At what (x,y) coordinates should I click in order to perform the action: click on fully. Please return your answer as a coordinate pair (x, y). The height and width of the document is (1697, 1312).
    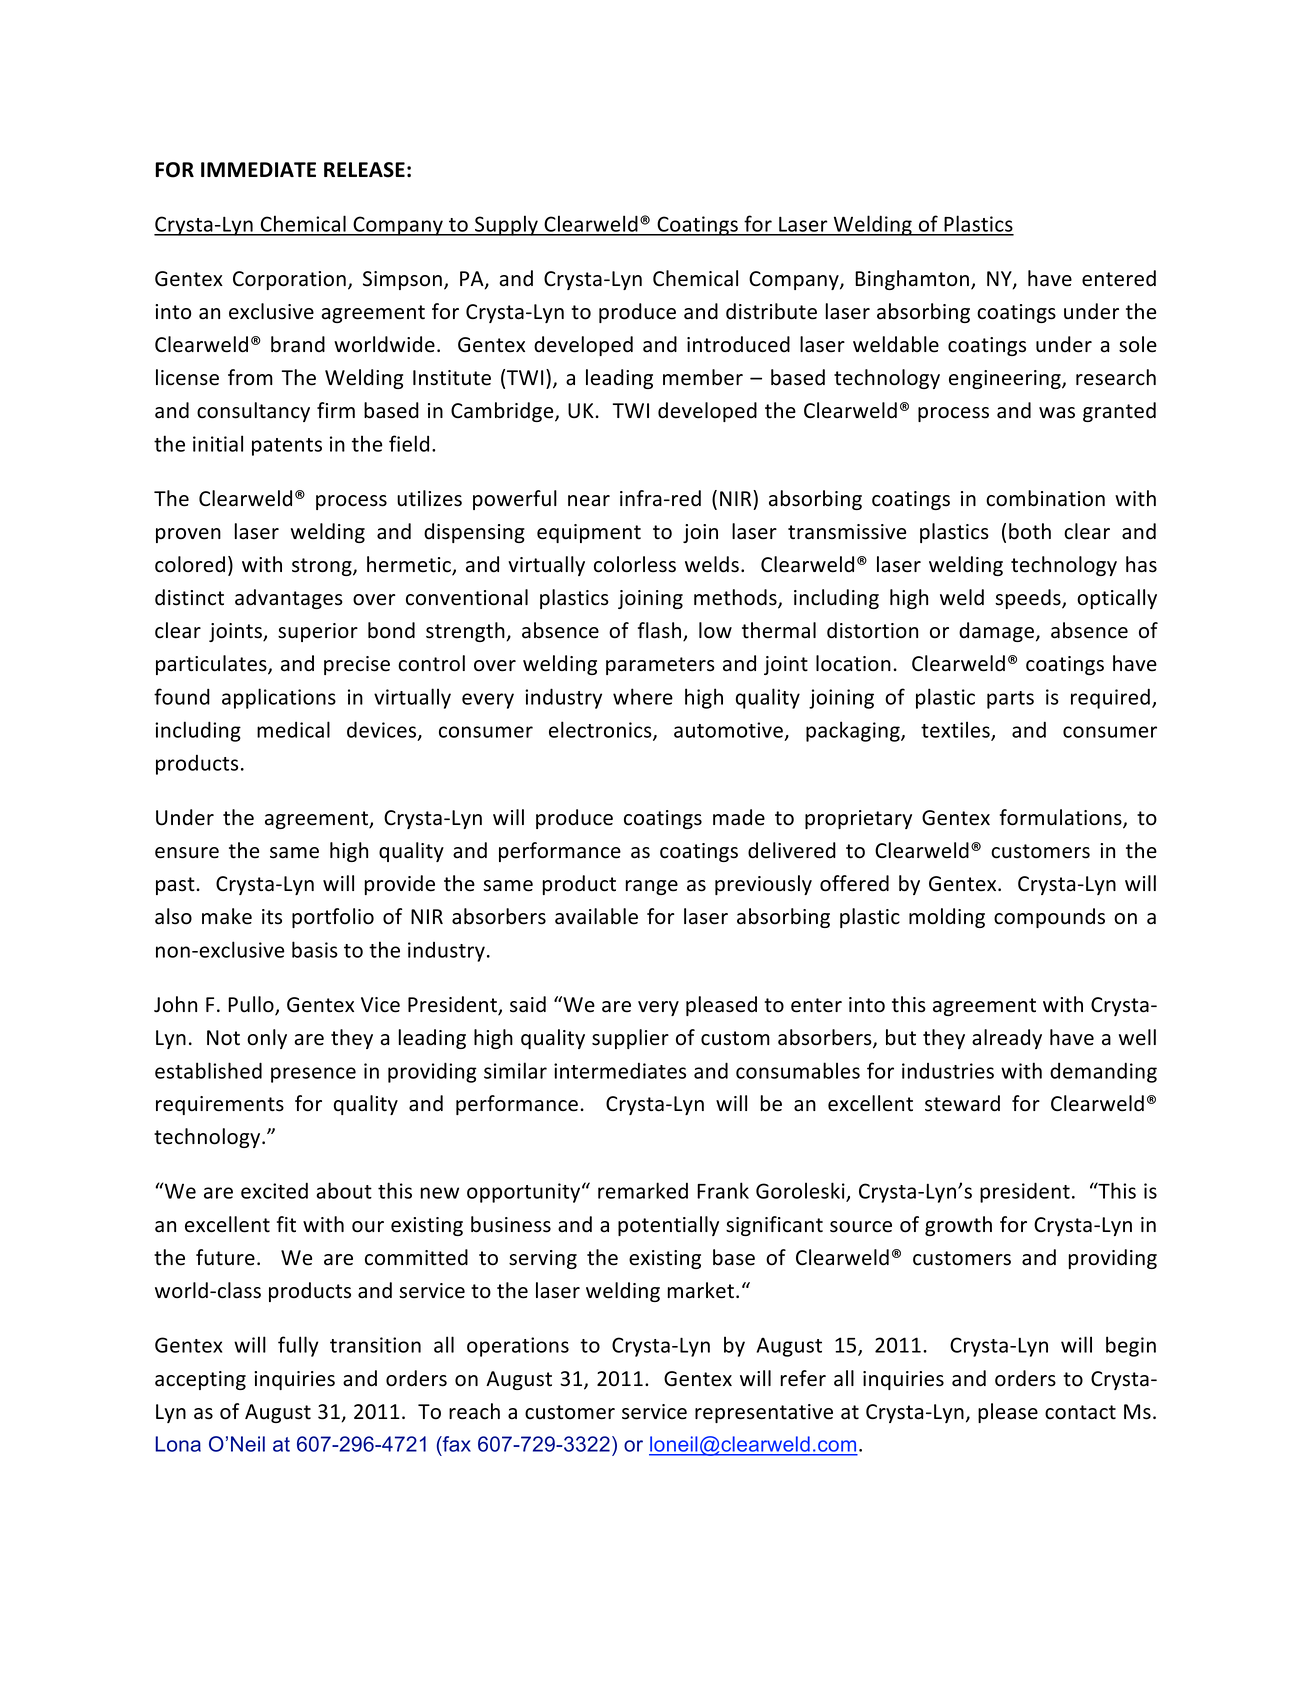
    Looking at the image, I should click on (298, 1346).
